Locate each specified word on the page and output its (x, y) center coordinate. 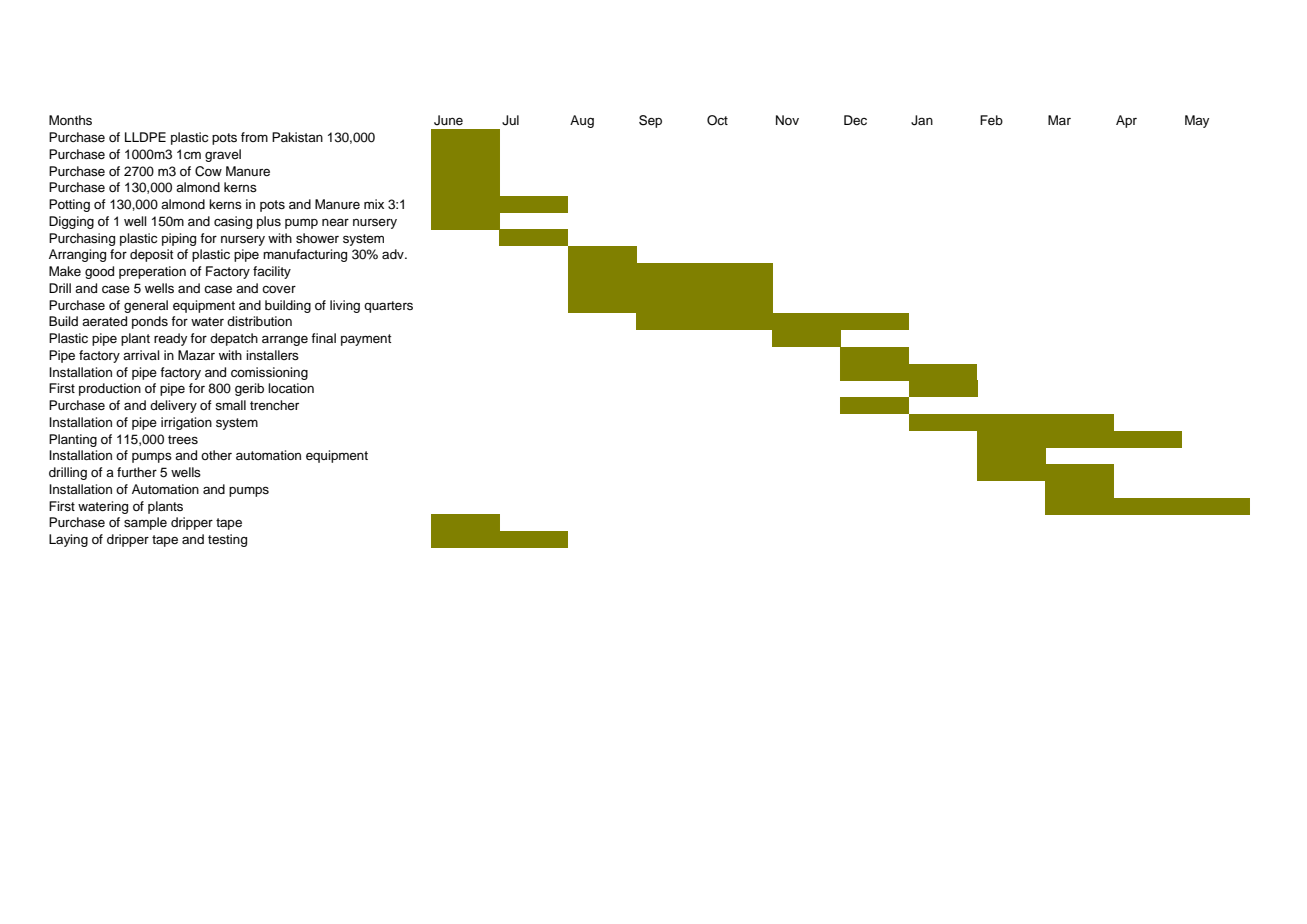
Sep (650, 121)
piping (179, 239)
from (254, 137)
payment (366, 340)
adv (394, 254)
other (216, 455)
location (291, 388)
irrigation (186, 423)
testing (227, 540)
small (230, 405)
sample (145, 523)
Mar (1059, 120)
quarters (388, 307)
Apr (1126, 121)
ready (170, 339)
